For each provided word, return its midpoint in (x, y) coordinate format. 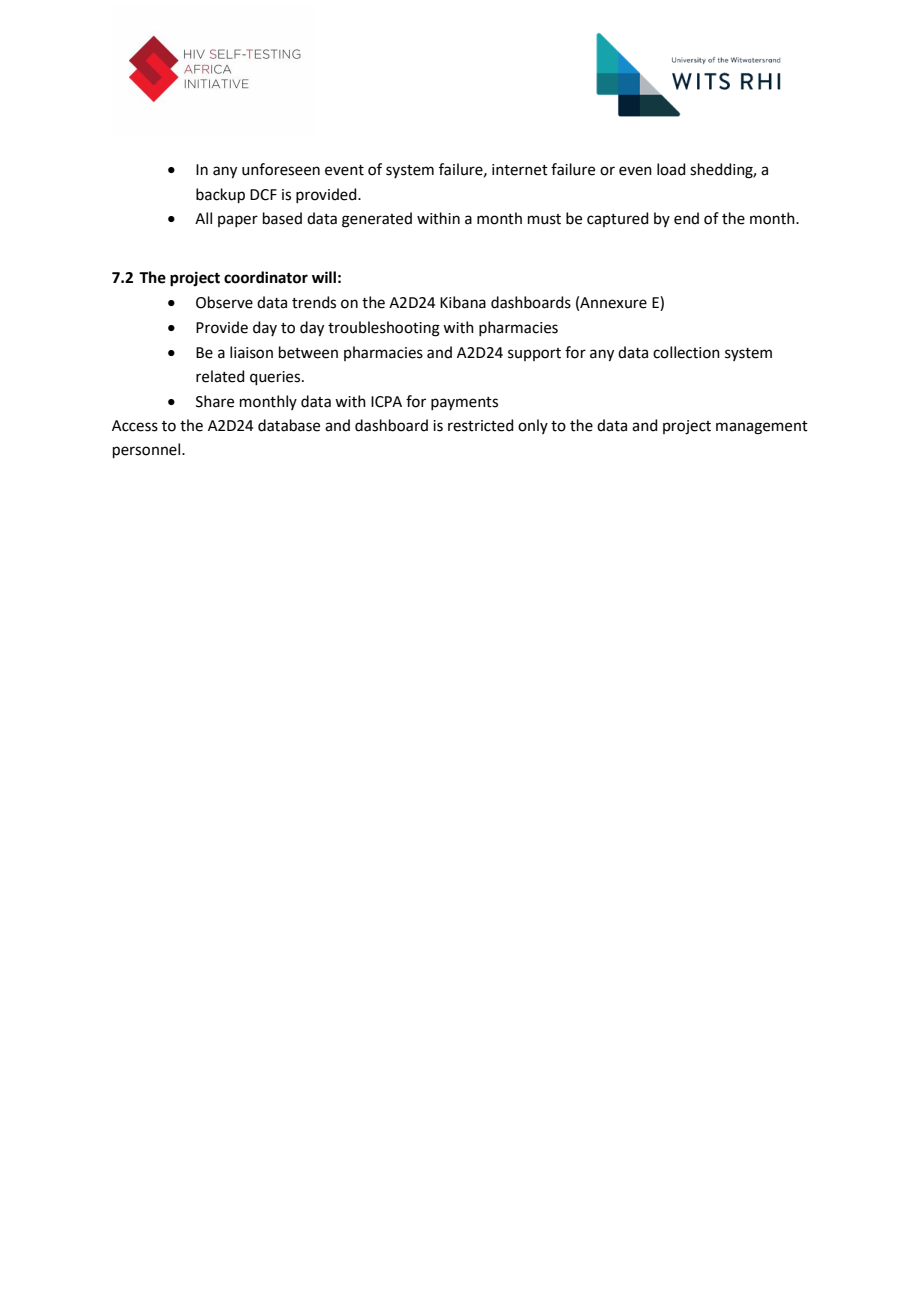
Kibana (463, 302)
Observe (224, 302)
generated (377, 220)
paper (238, 221)
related (220, 376)
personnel (148, 450)
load (671, 169)
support (534, 354)
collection (686, 352)
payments (464, 403)
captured (618, 219)
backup (220, 195)
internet (520, 170)
